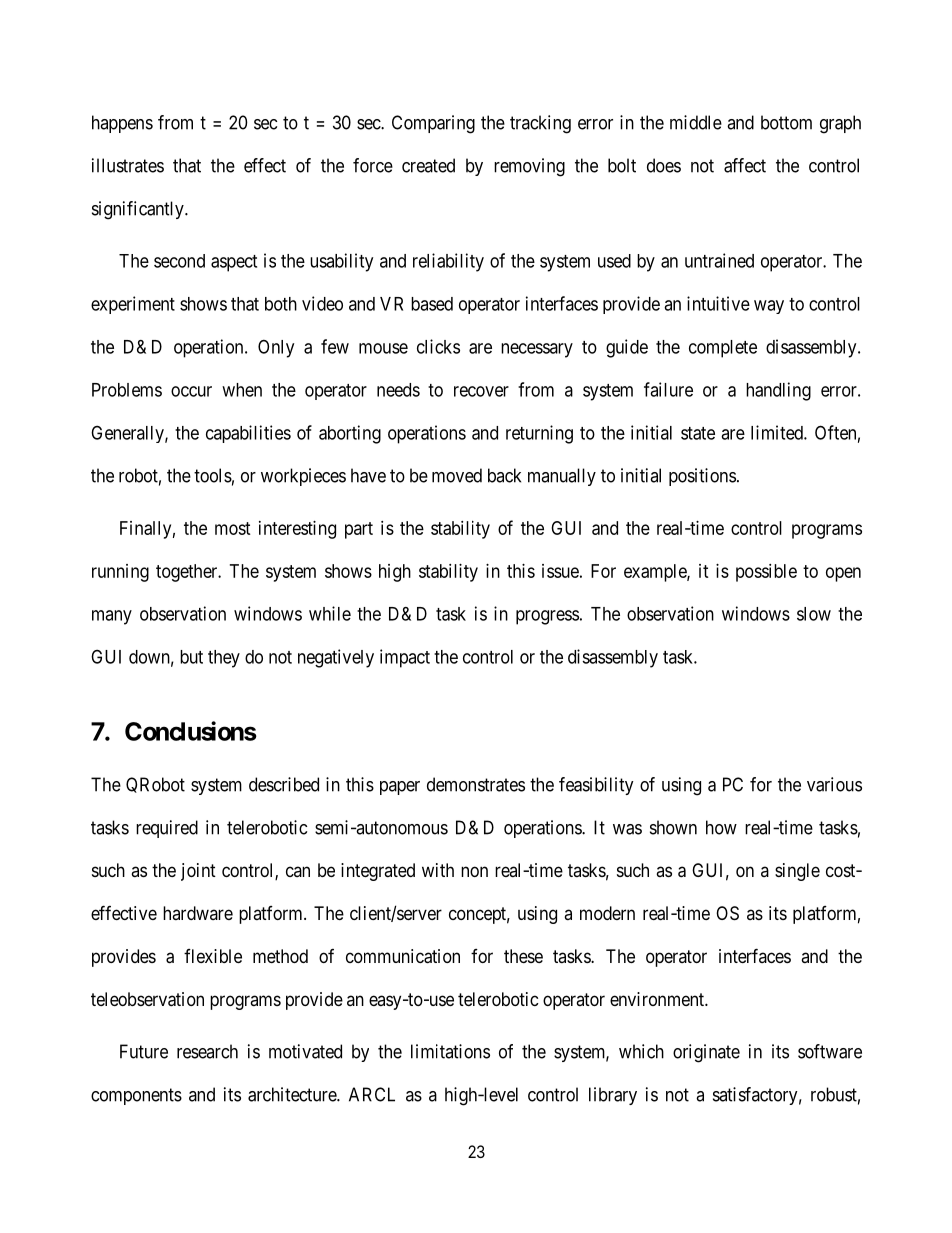  I want to click on research, so click(207, 1051).
